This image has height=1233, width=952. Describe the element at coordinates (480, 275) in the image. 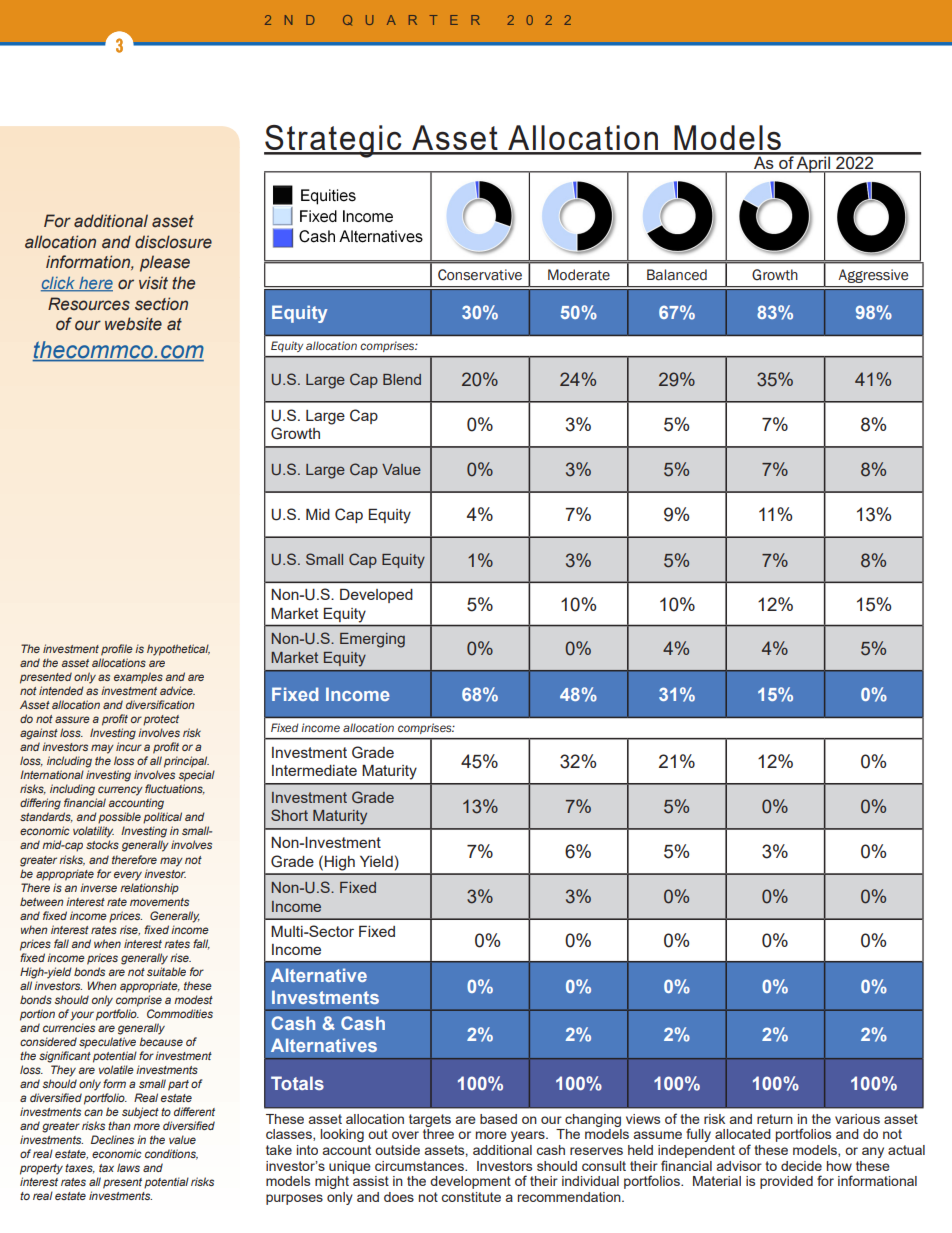

I see `Conservative` at that location.
